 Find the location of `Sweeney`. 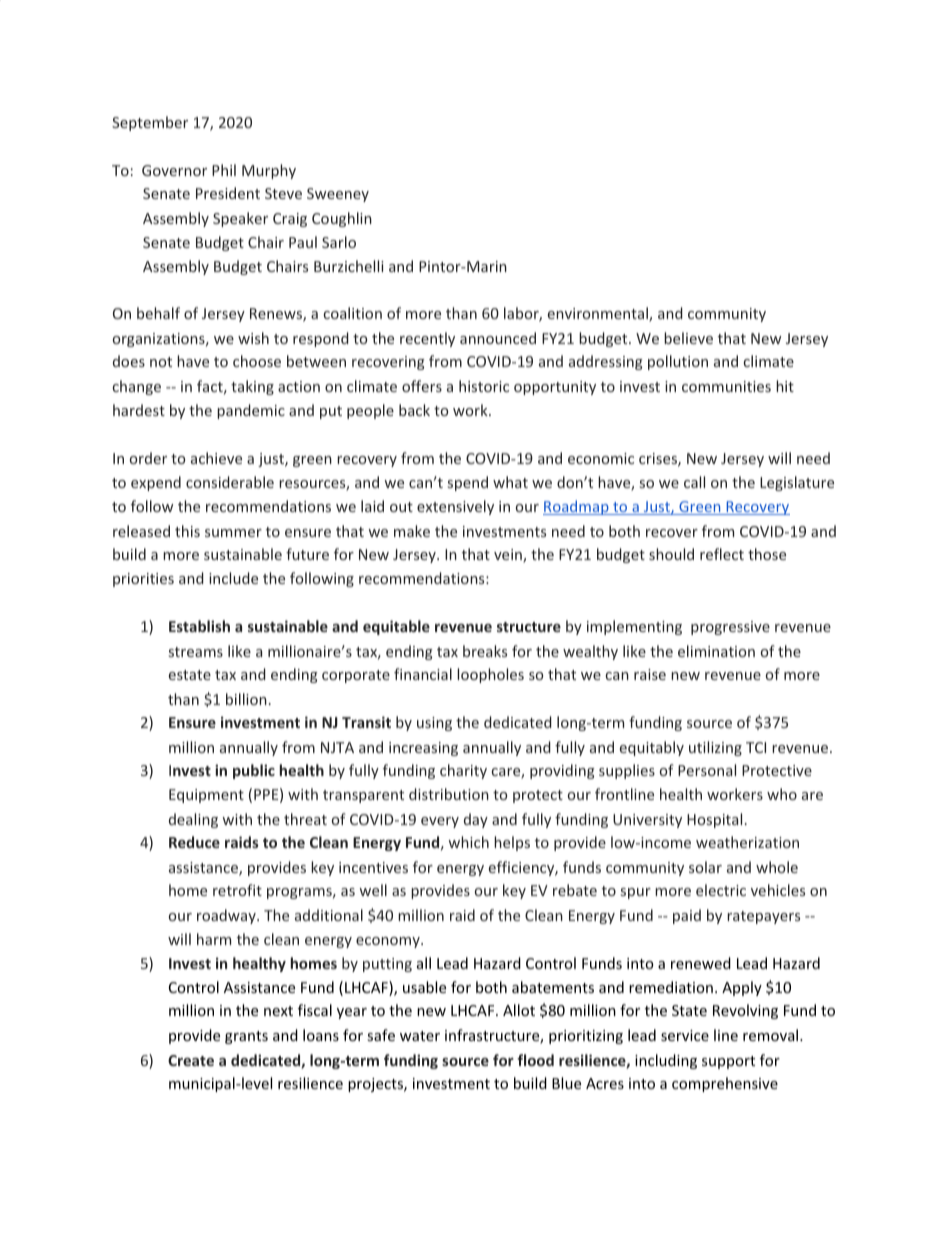

Sweeney is located at coordinates (338, 195).
